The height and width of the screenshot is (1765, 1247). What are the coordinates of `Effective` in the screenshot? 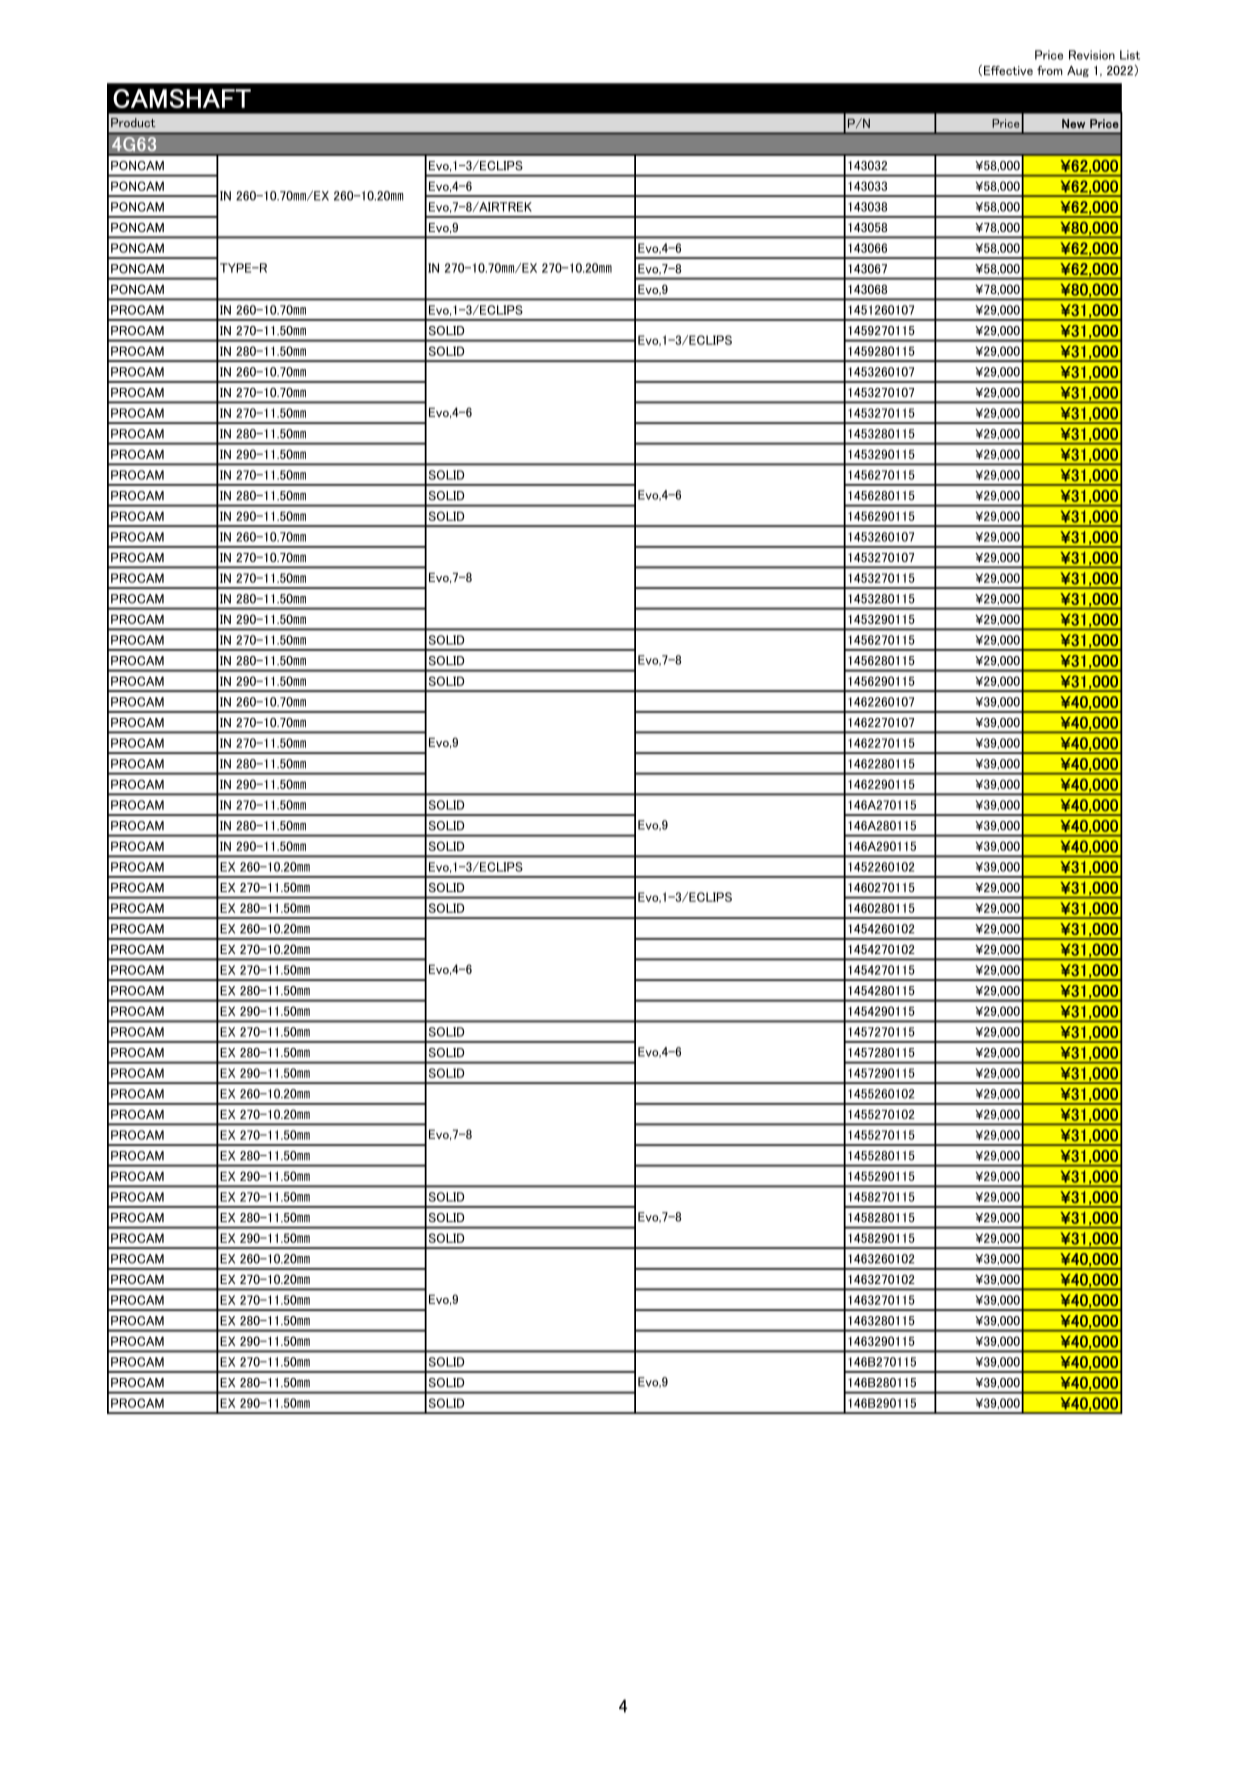 It's located at (1008, 70).
